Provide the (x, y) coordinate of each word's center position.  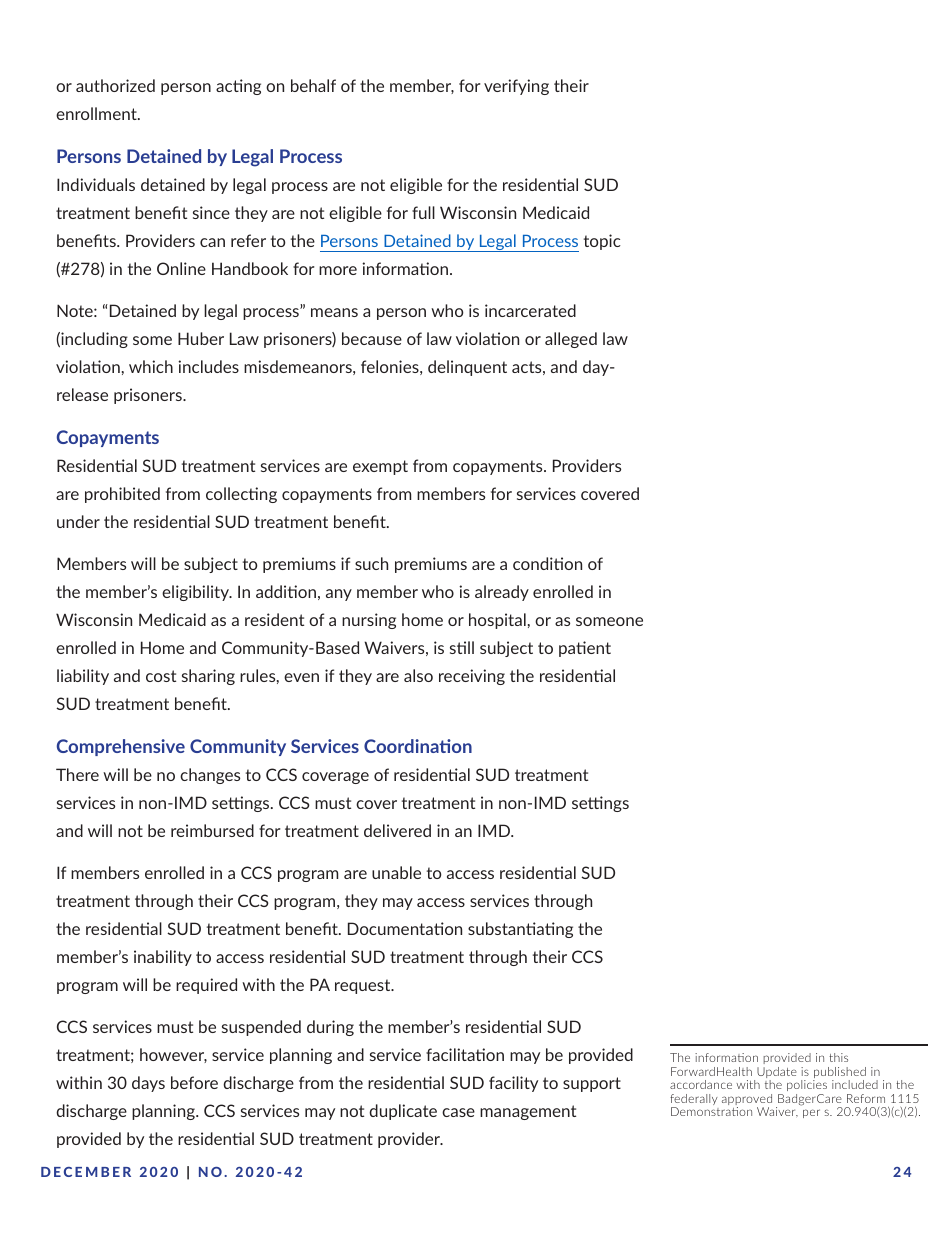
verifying (516, 87)
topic (602, 242)
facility (513, 1084)
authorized (115, 85)
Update (777, 1074)
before (194, 1082)
